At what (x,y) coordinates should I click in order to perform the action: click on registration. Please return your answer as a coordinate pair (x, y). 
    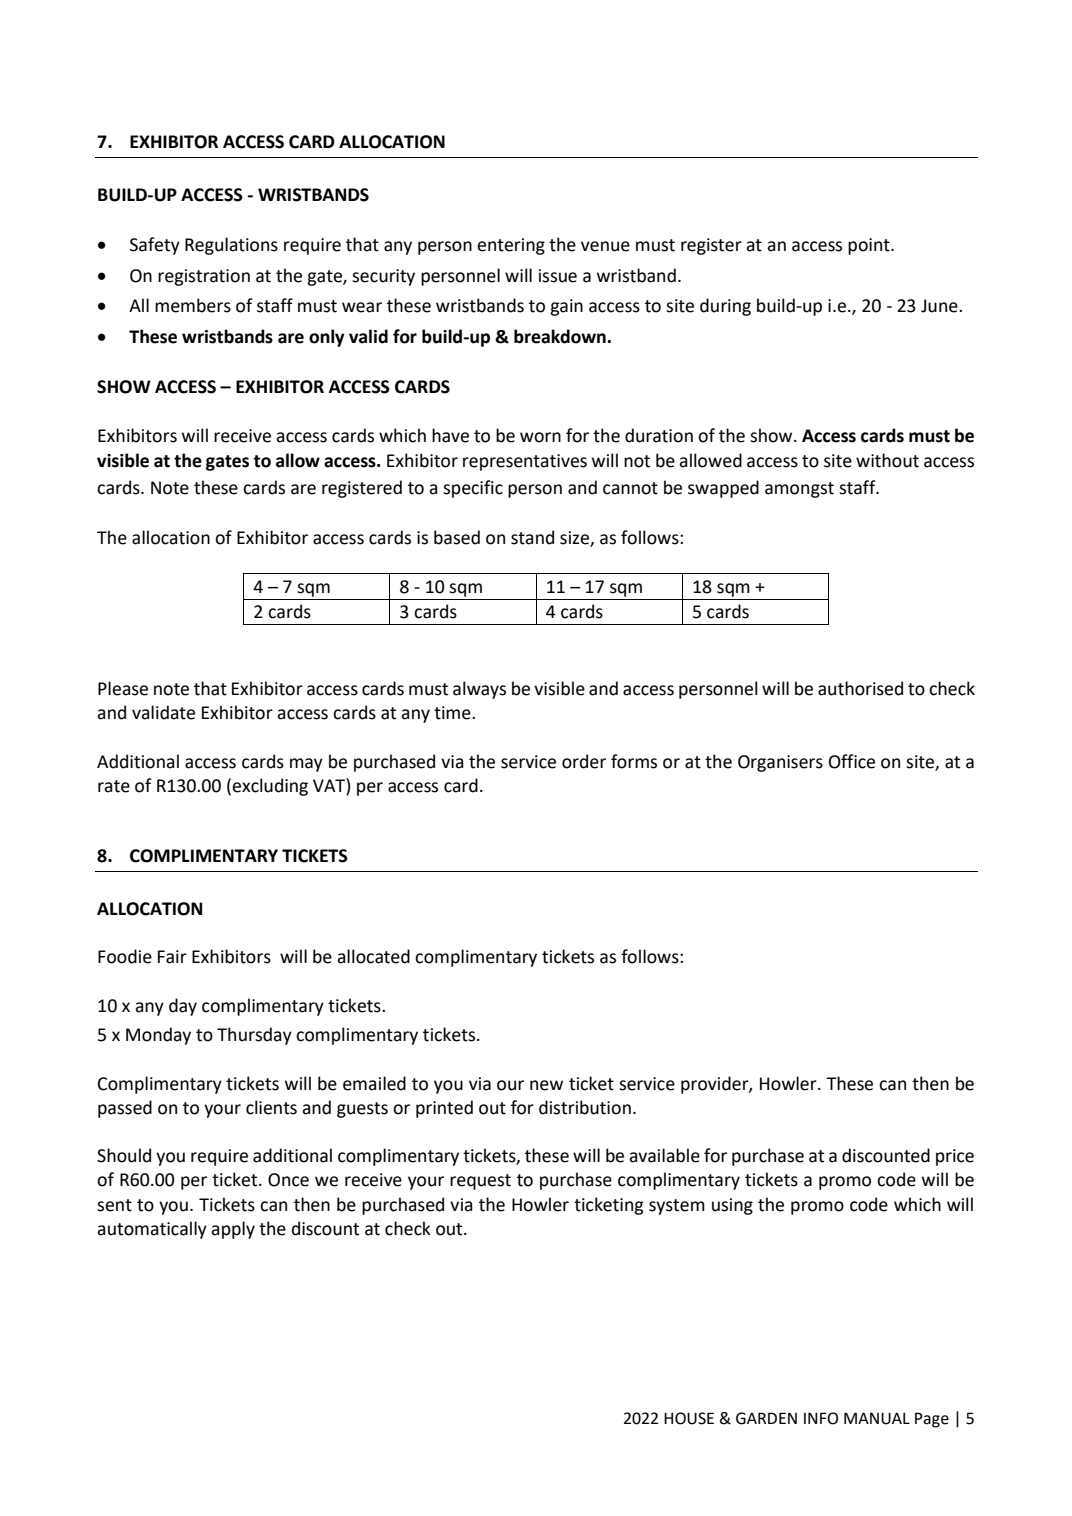
    Looking at the image, I should click on (204, 277).
